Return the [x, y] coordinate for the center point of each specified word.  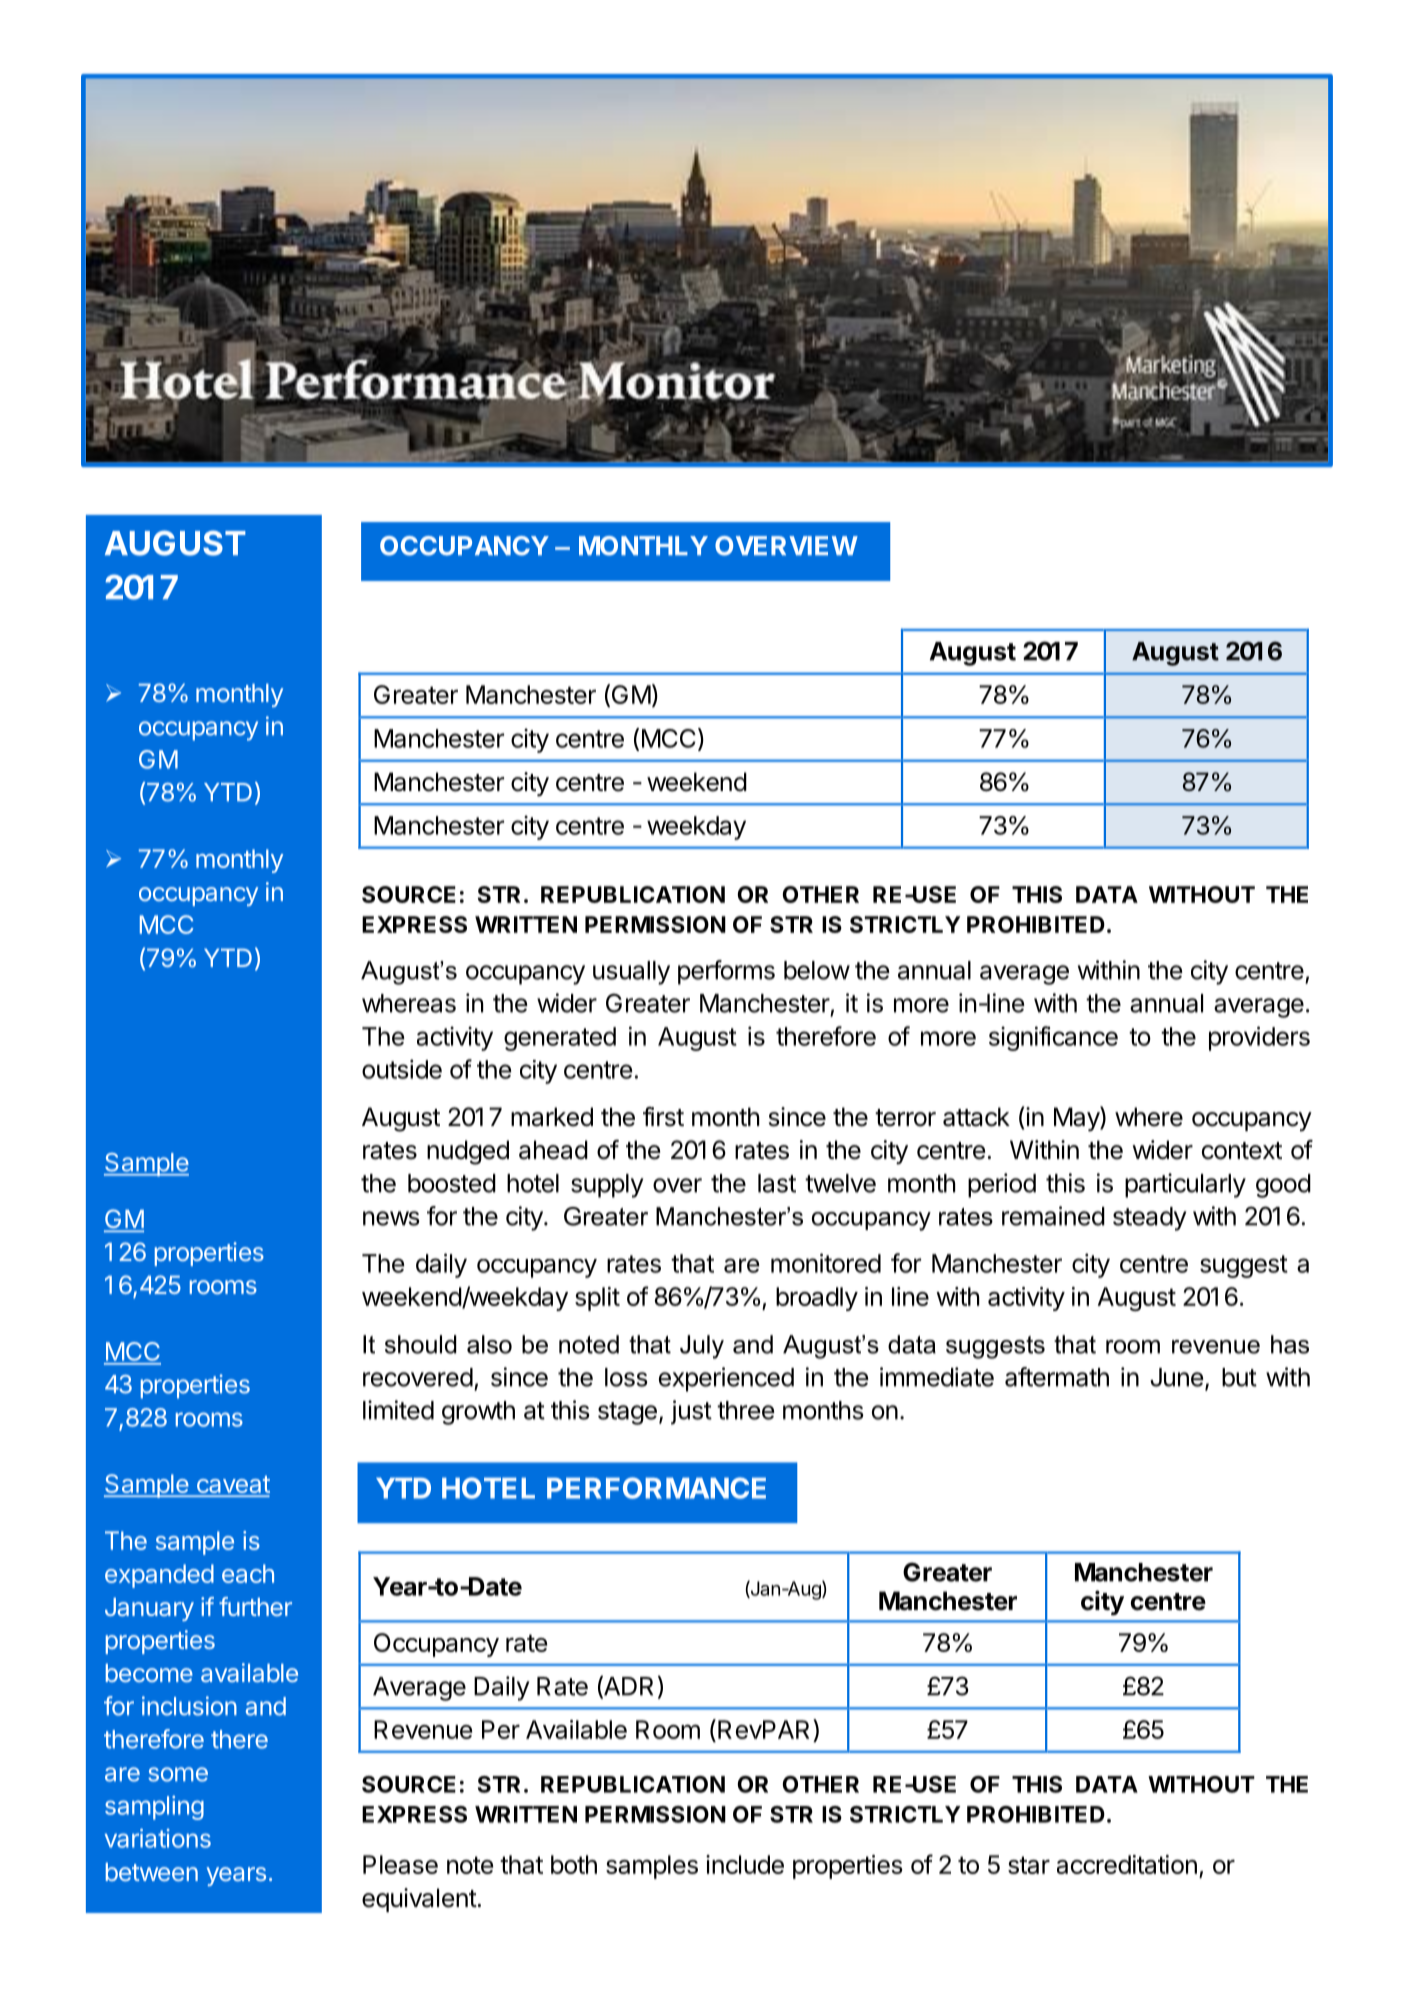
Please [400, 1864]
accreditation [1127, 1864]
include [745, 1864]
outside [402, 1069]
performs [726, 972]
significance [1053, 1038]
